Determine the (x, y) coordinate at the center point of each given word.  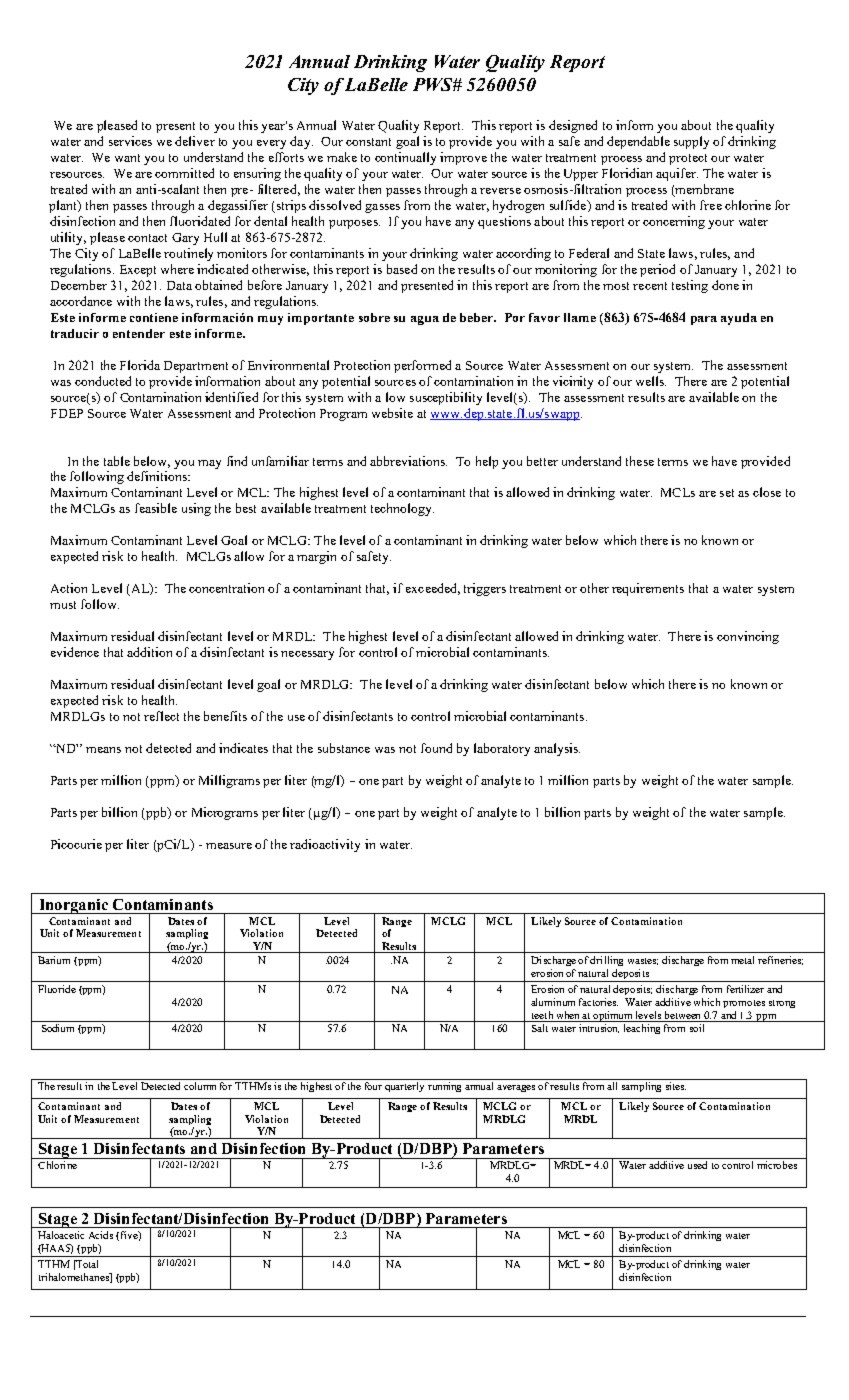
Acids (101, 1235)
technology (402, 509)
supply (691, 142)
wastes (643, 961)
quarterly (404, 1087)
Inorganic (73, 906)
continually (405, 158)
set (727, 493)
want (127, 158)
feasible (156, 508)
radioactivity (325, 845)
